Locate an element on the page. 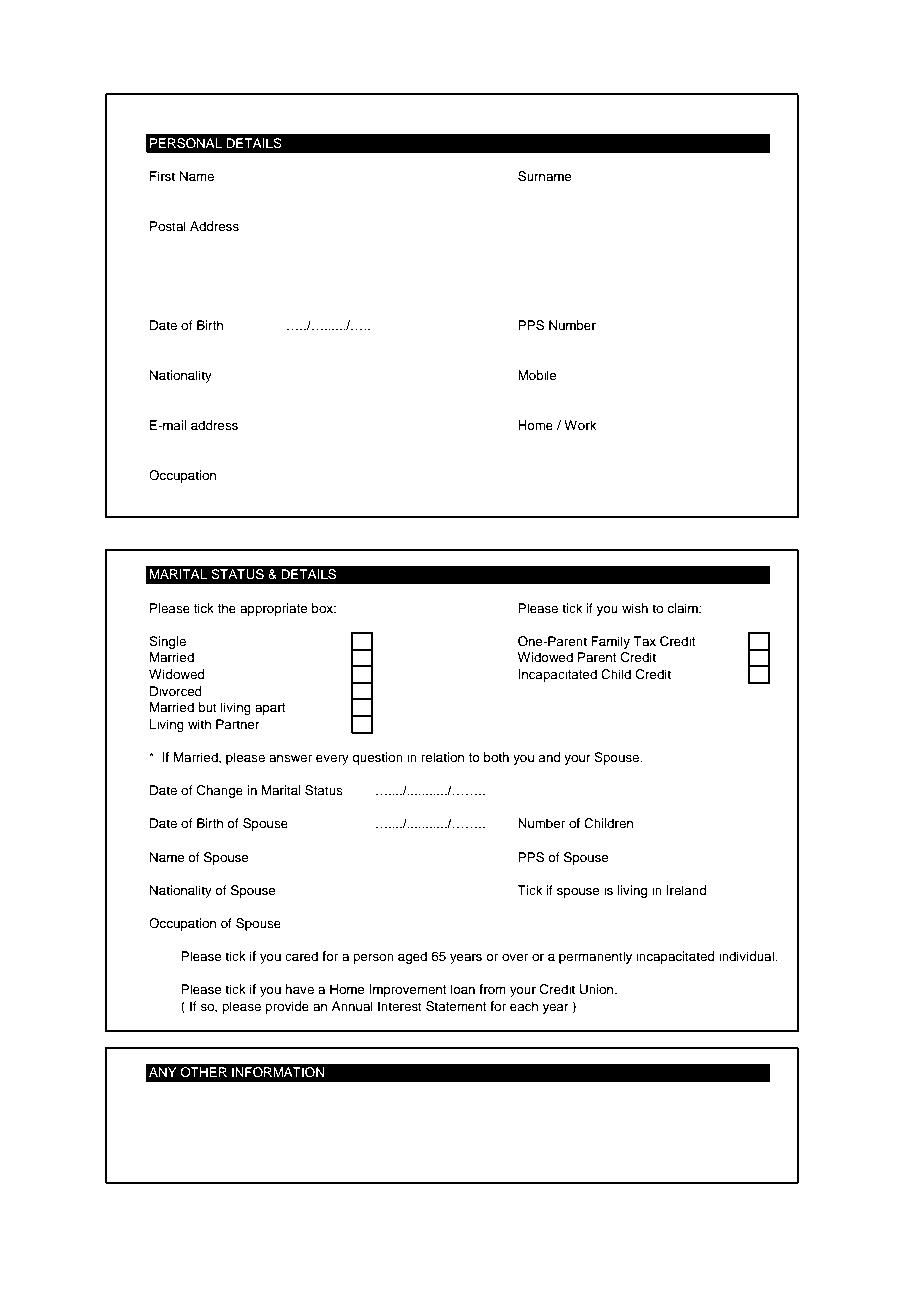 The height and width of the page is (1308, 924). Tax is located at coordinates (644, 641).
